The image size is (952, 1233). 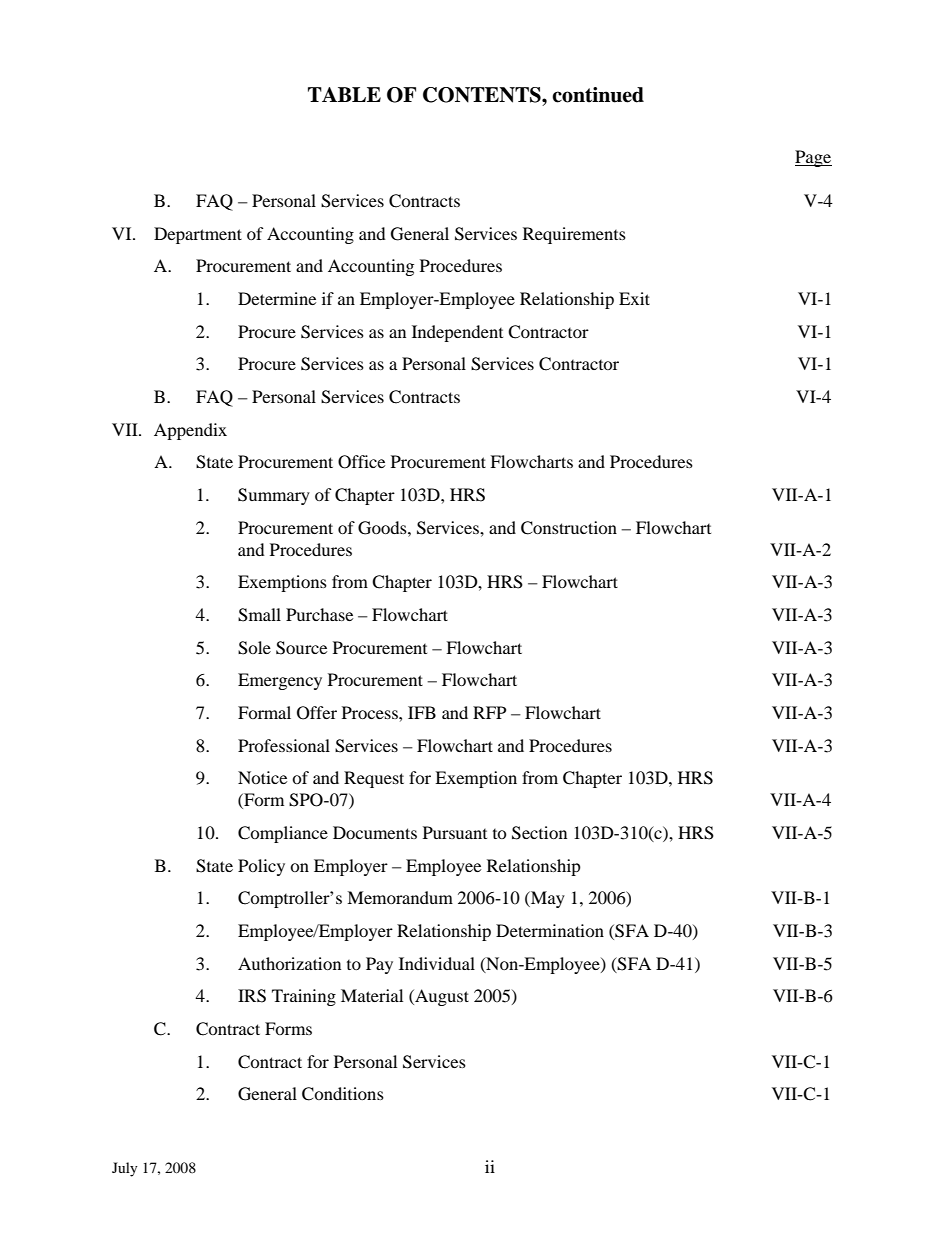 What do you see at coordinates (125, 1169) in the screenshot?
I see `July` at bounding box center [125, 1169].
